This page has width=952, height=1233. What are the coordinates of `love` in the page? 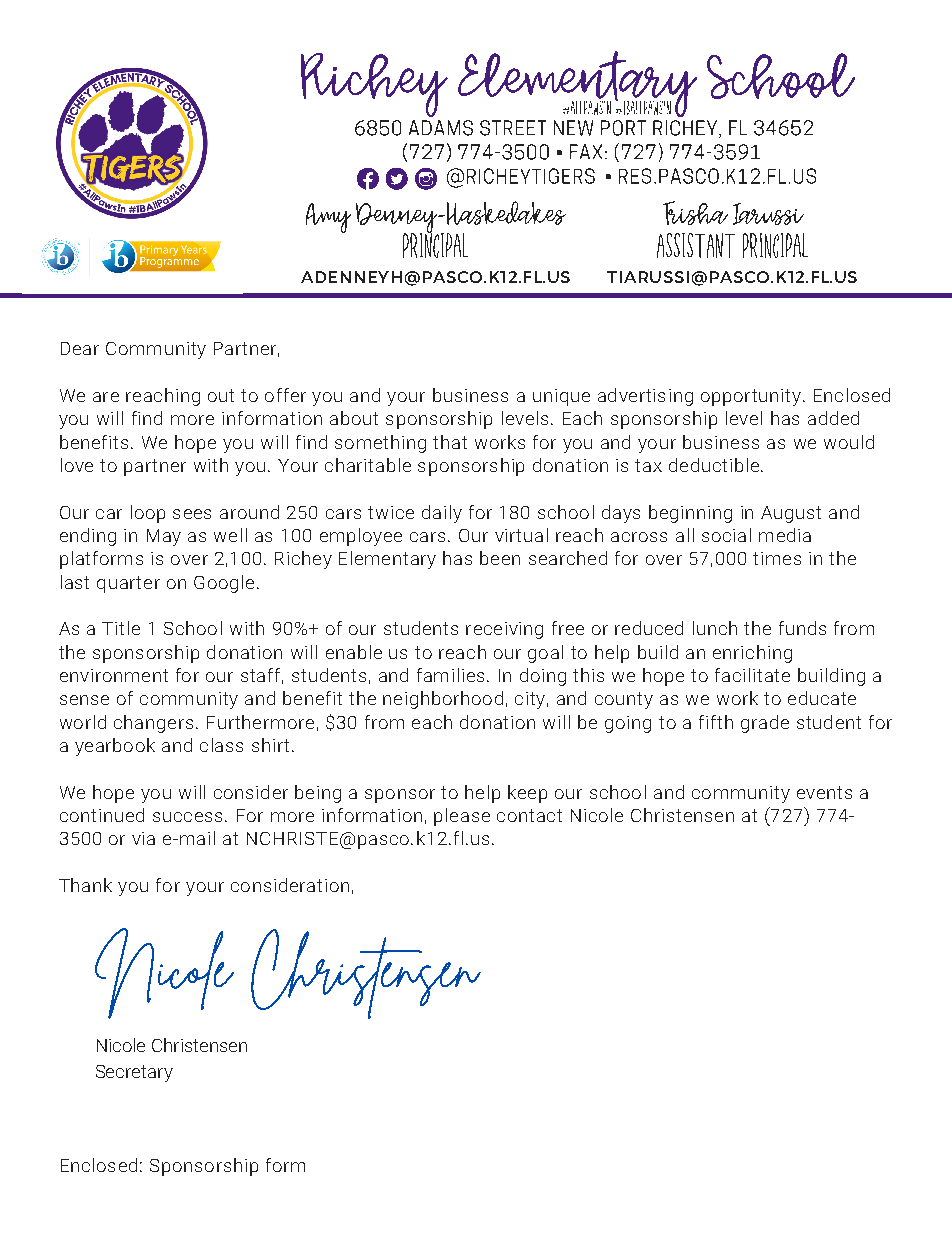 It's located at (77, 465).
